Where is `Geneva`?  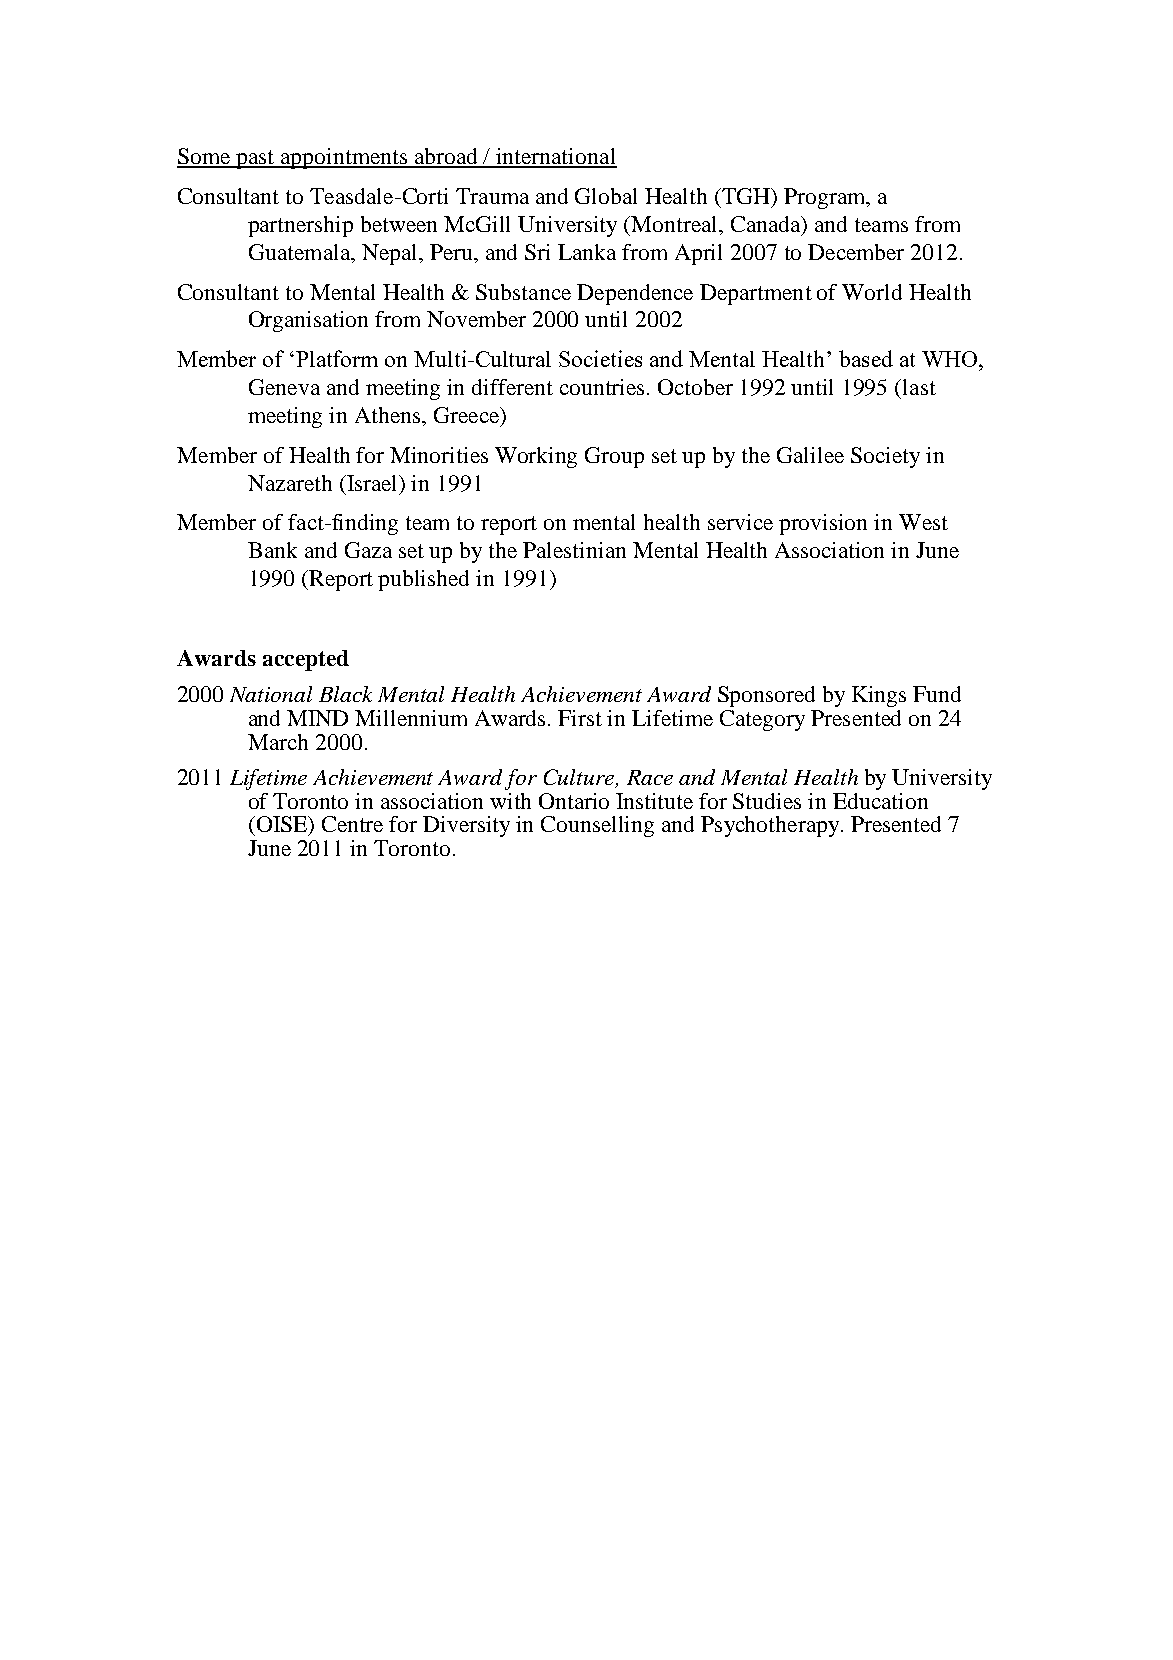
Geneva is located at coordinates (284, 387).
